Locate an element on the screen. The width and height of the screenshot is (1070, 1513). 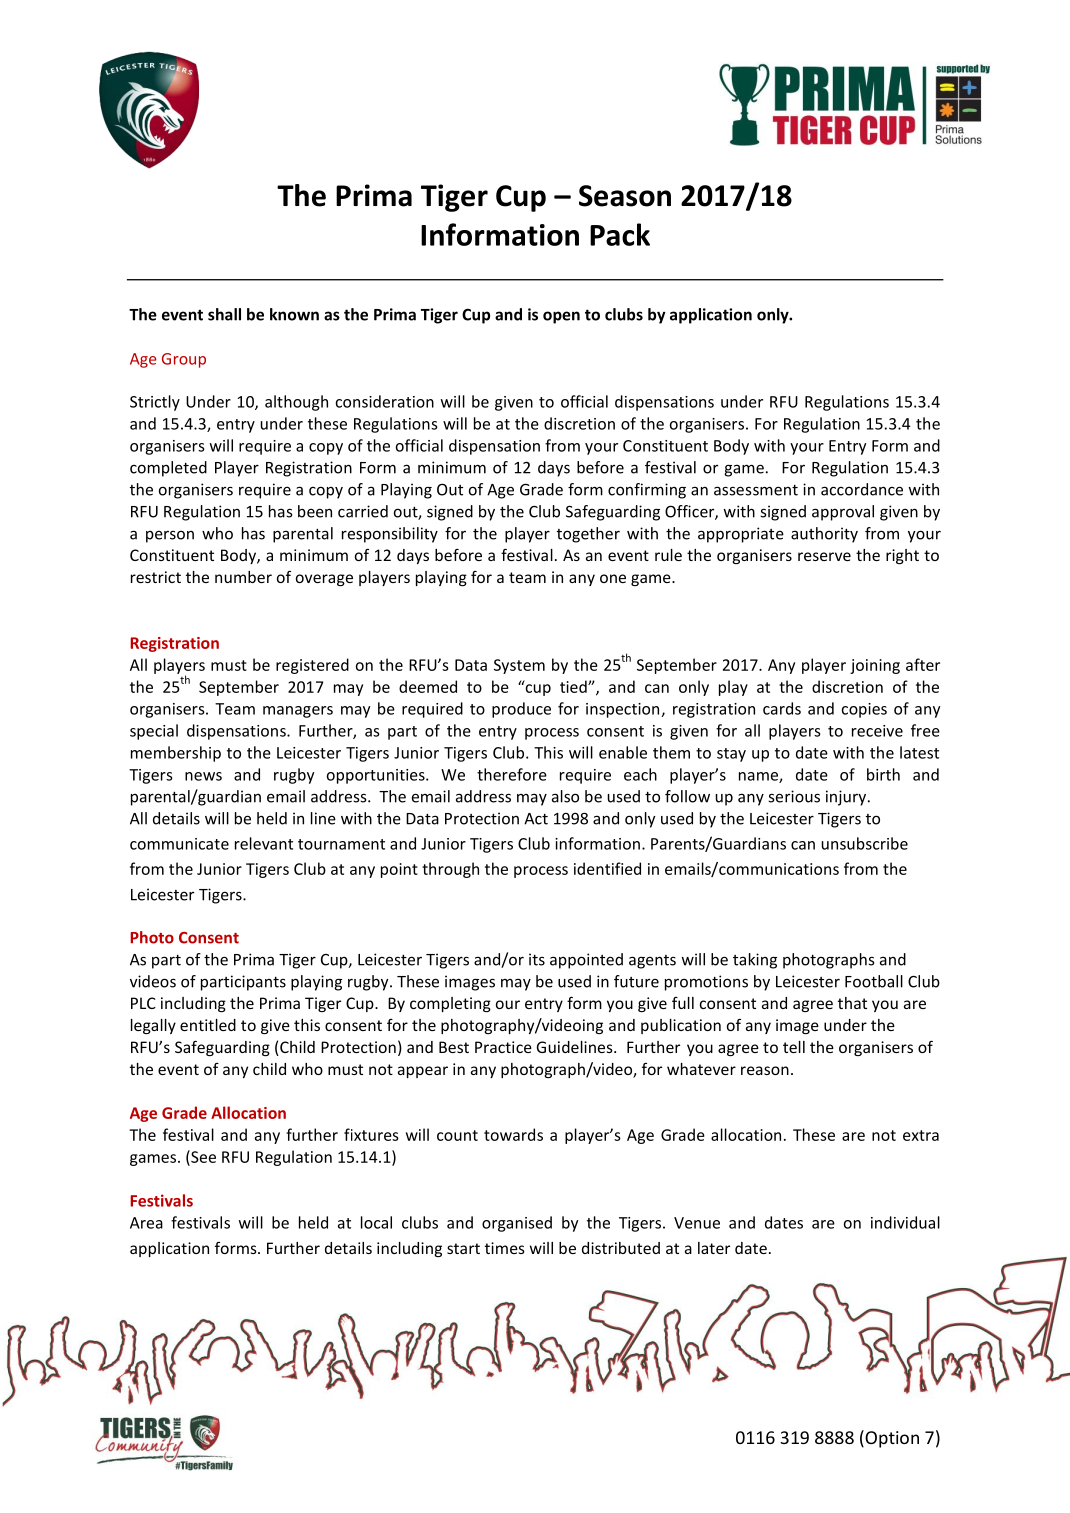
times is located at coordinates (505, 1248).
